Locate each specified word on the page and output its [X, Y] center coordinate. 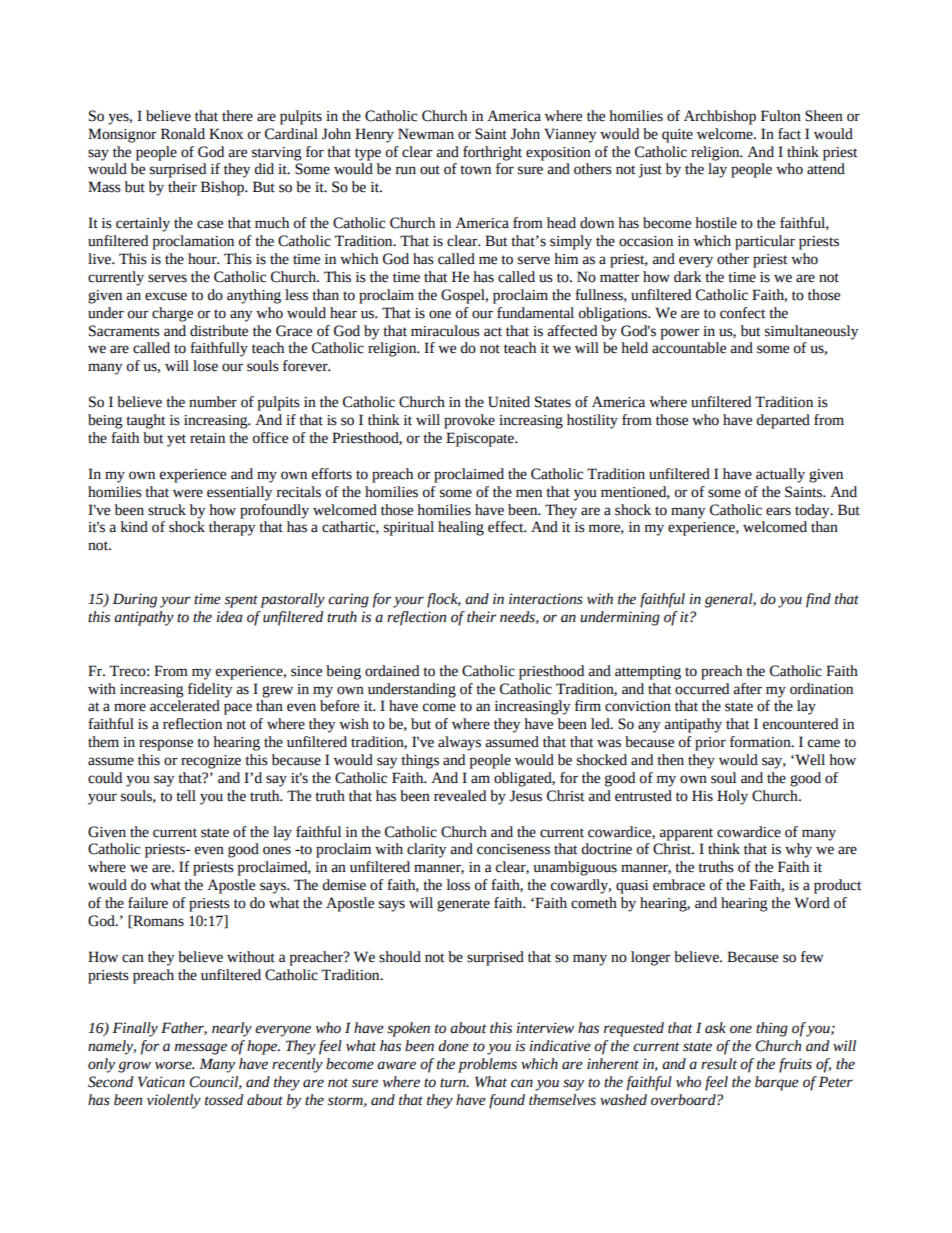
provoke [469, 421]
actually [780, 475]
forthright [492, 153]
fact [789, 134]
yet [176, 440]
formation [761, 742]
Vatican [161, 1082]
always [459, 743]
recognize [211, 762]
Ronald [183, 134]
